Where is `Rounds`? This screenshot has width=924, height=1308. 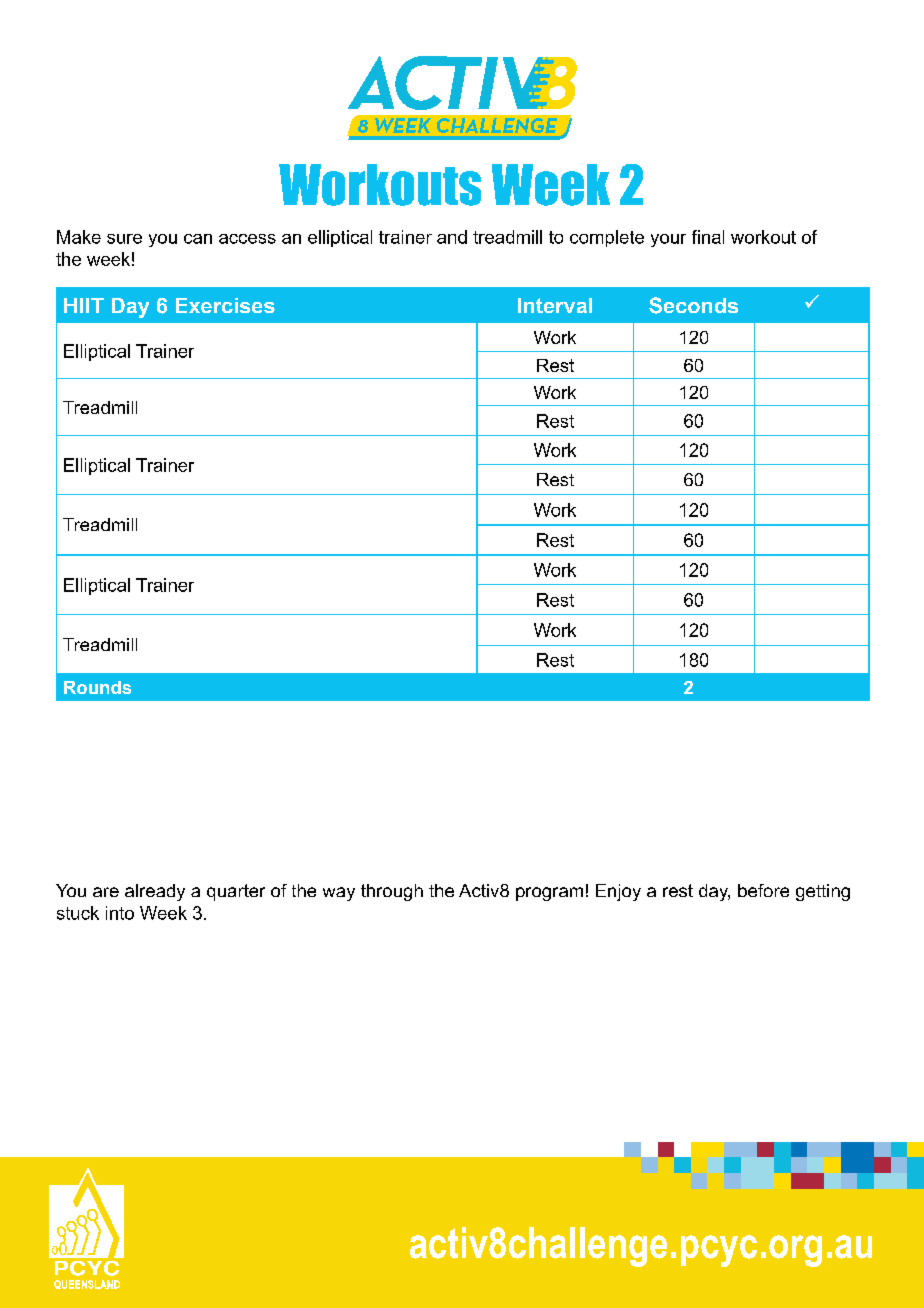 Rounds is located at coordinates (97, 687).
